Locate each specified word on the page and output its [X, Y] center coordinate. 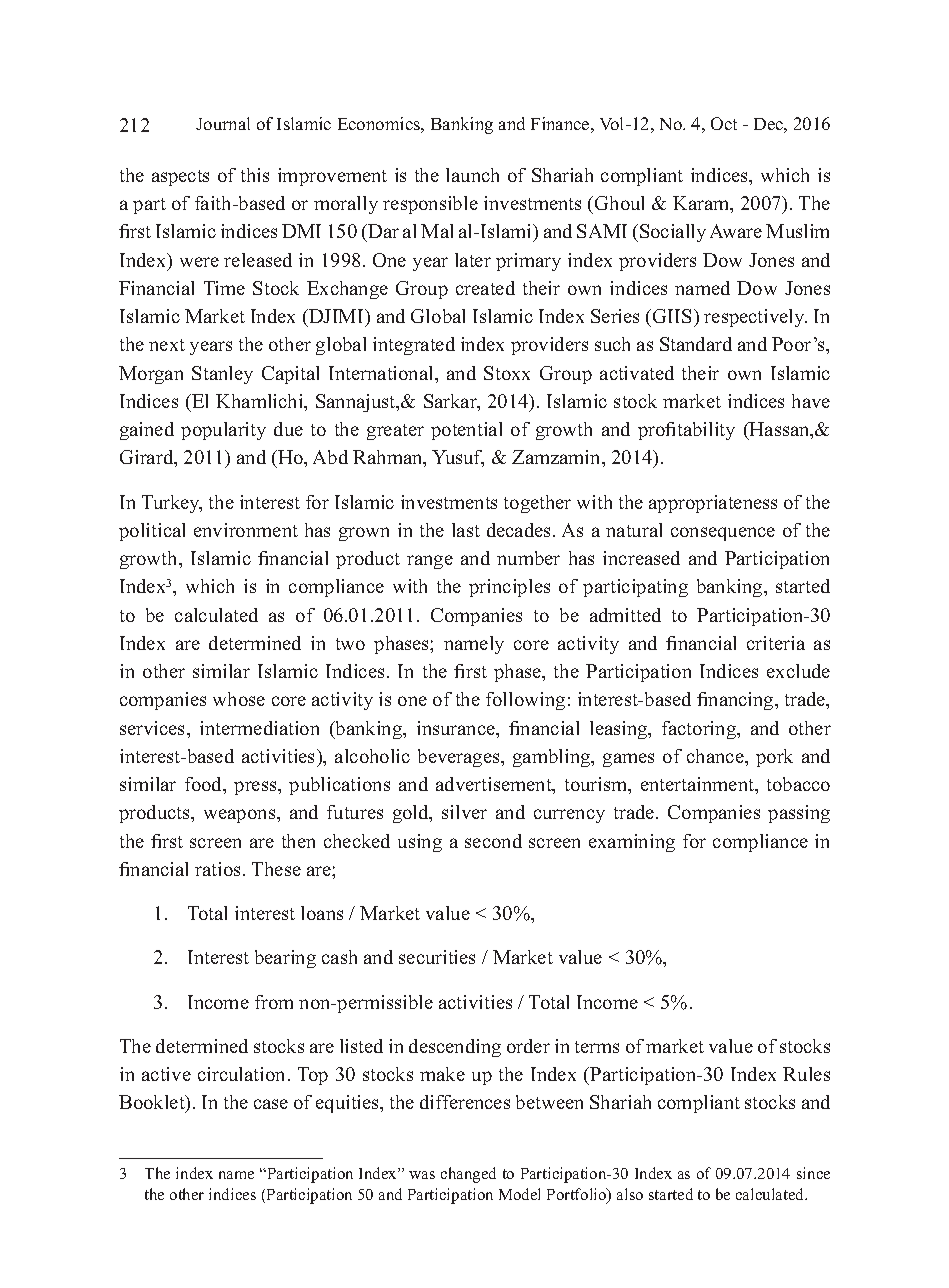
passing [799, 814]
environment [246, 530]
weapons [241, 816]
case [271, 1104]
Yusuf [458, 458]
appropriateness [713, 504]
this [255, 175]
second [493, 841]
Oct [724, 123]
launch [472, 175]
